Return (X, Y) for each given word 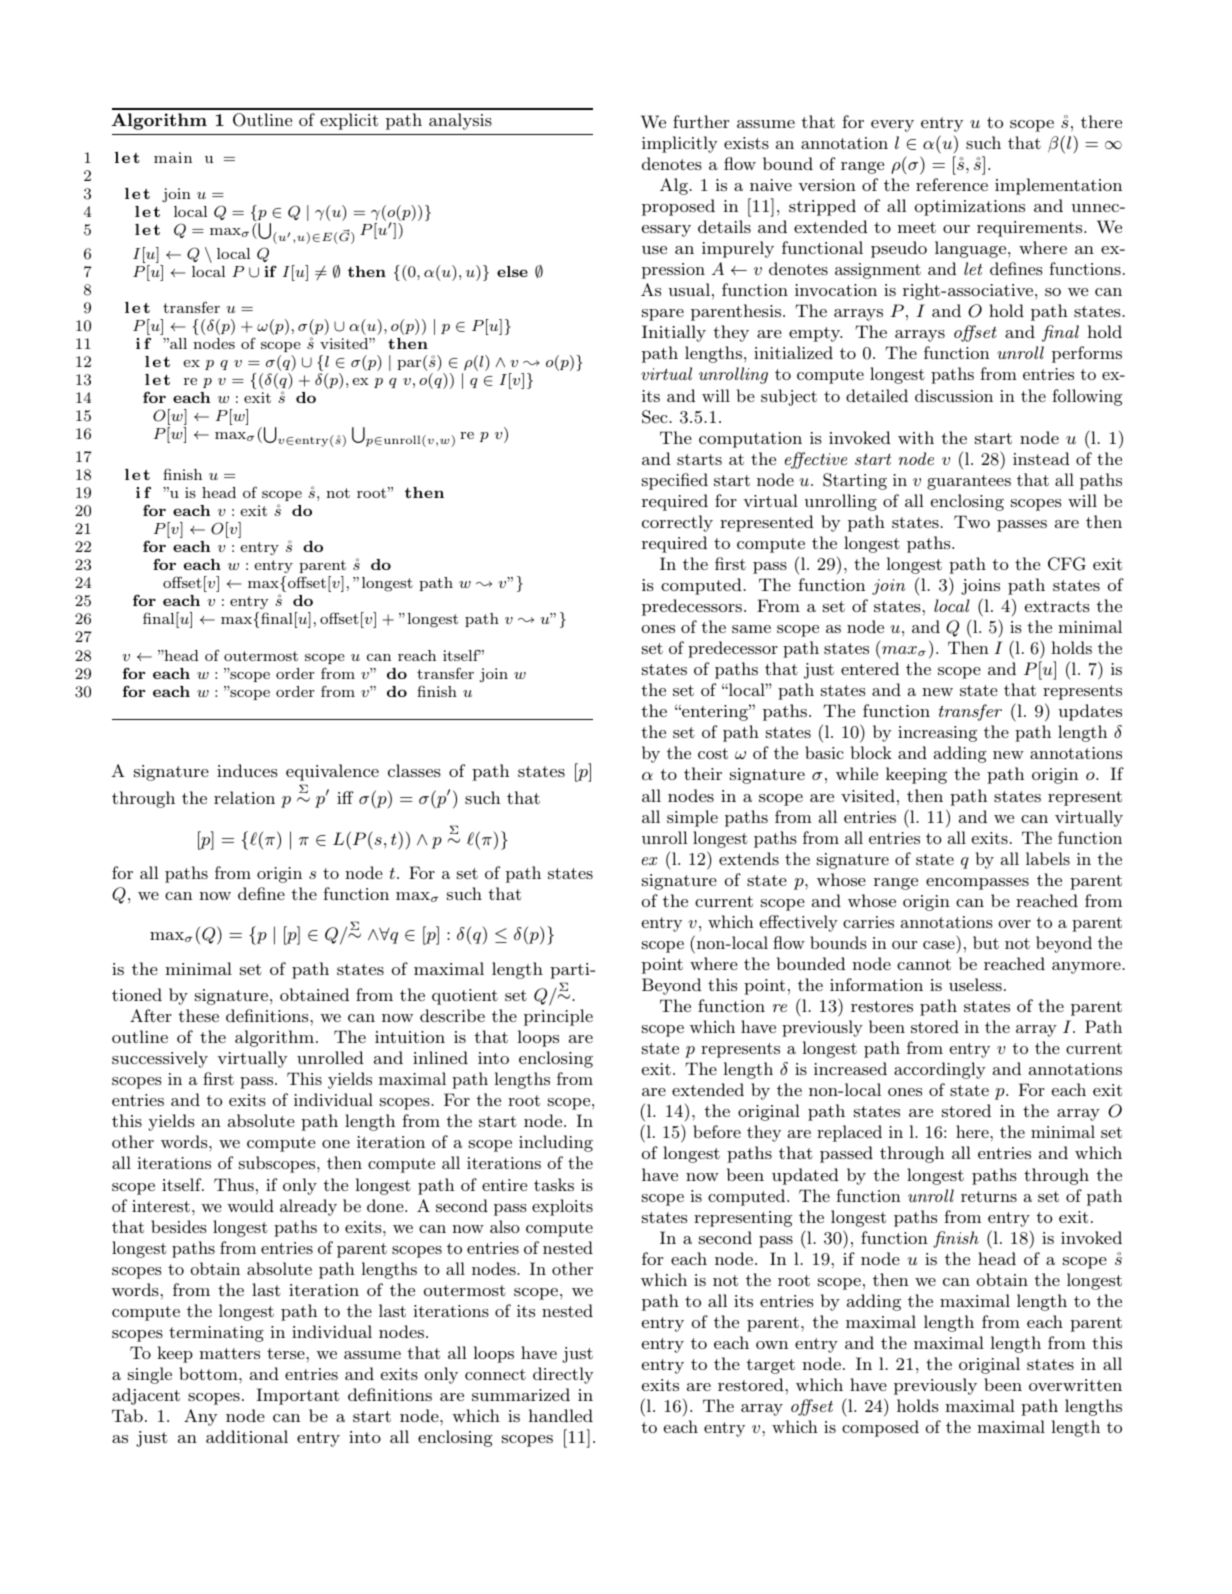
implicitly (680, 144)
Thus (234, 1184)
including (556, 1143)
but (986, 942)
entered (870, 668)
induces (247, 770)
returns (989, 1196)
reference (952, 184)
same (751, 629)
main (173, 157)
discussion (954, 395)
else (512, 271)
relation (244, 797)
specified (675, 481)
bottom (209, 1373)
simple (692, 818)
